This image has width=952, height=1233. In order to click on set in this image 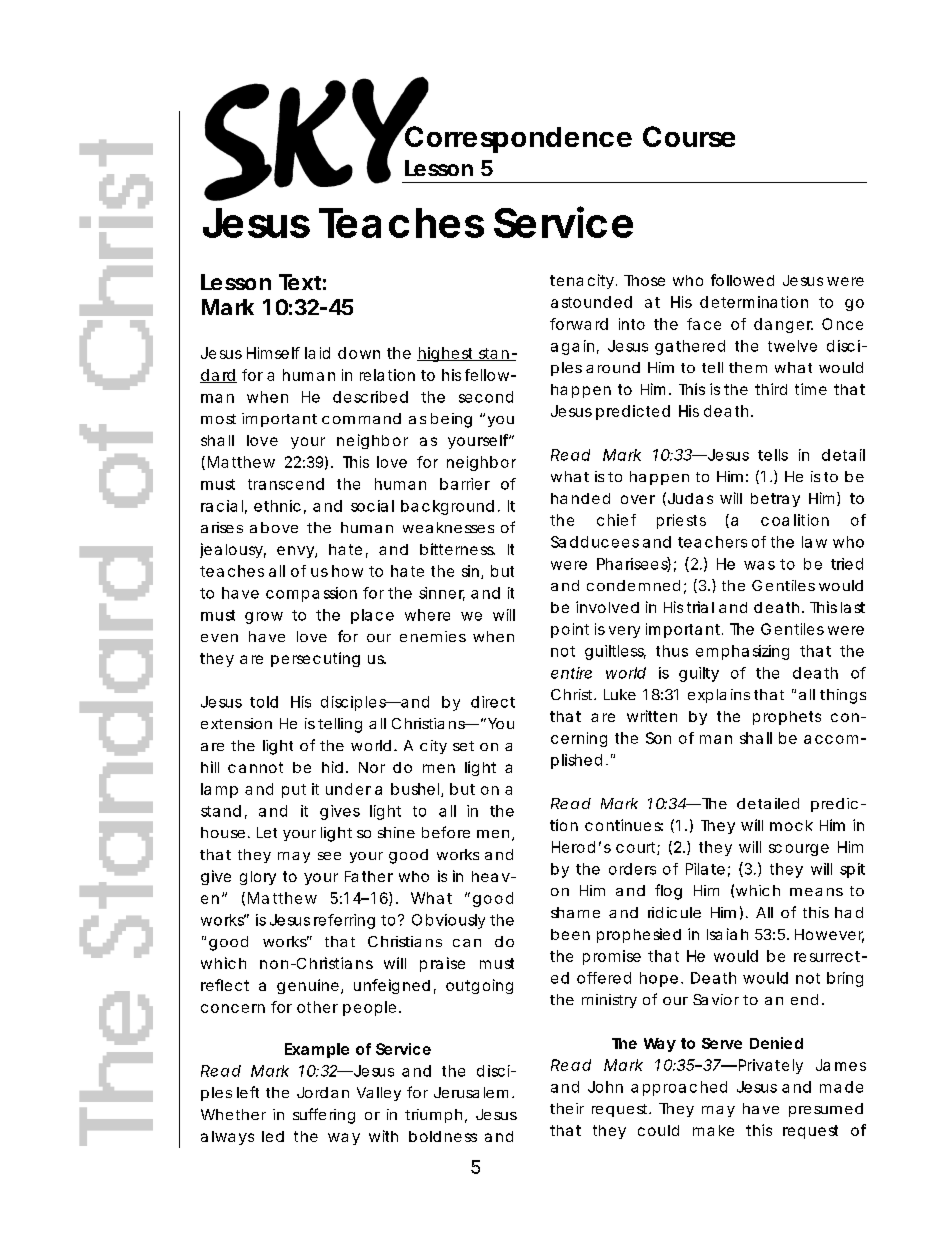, I will do `click(463, 746)`.
